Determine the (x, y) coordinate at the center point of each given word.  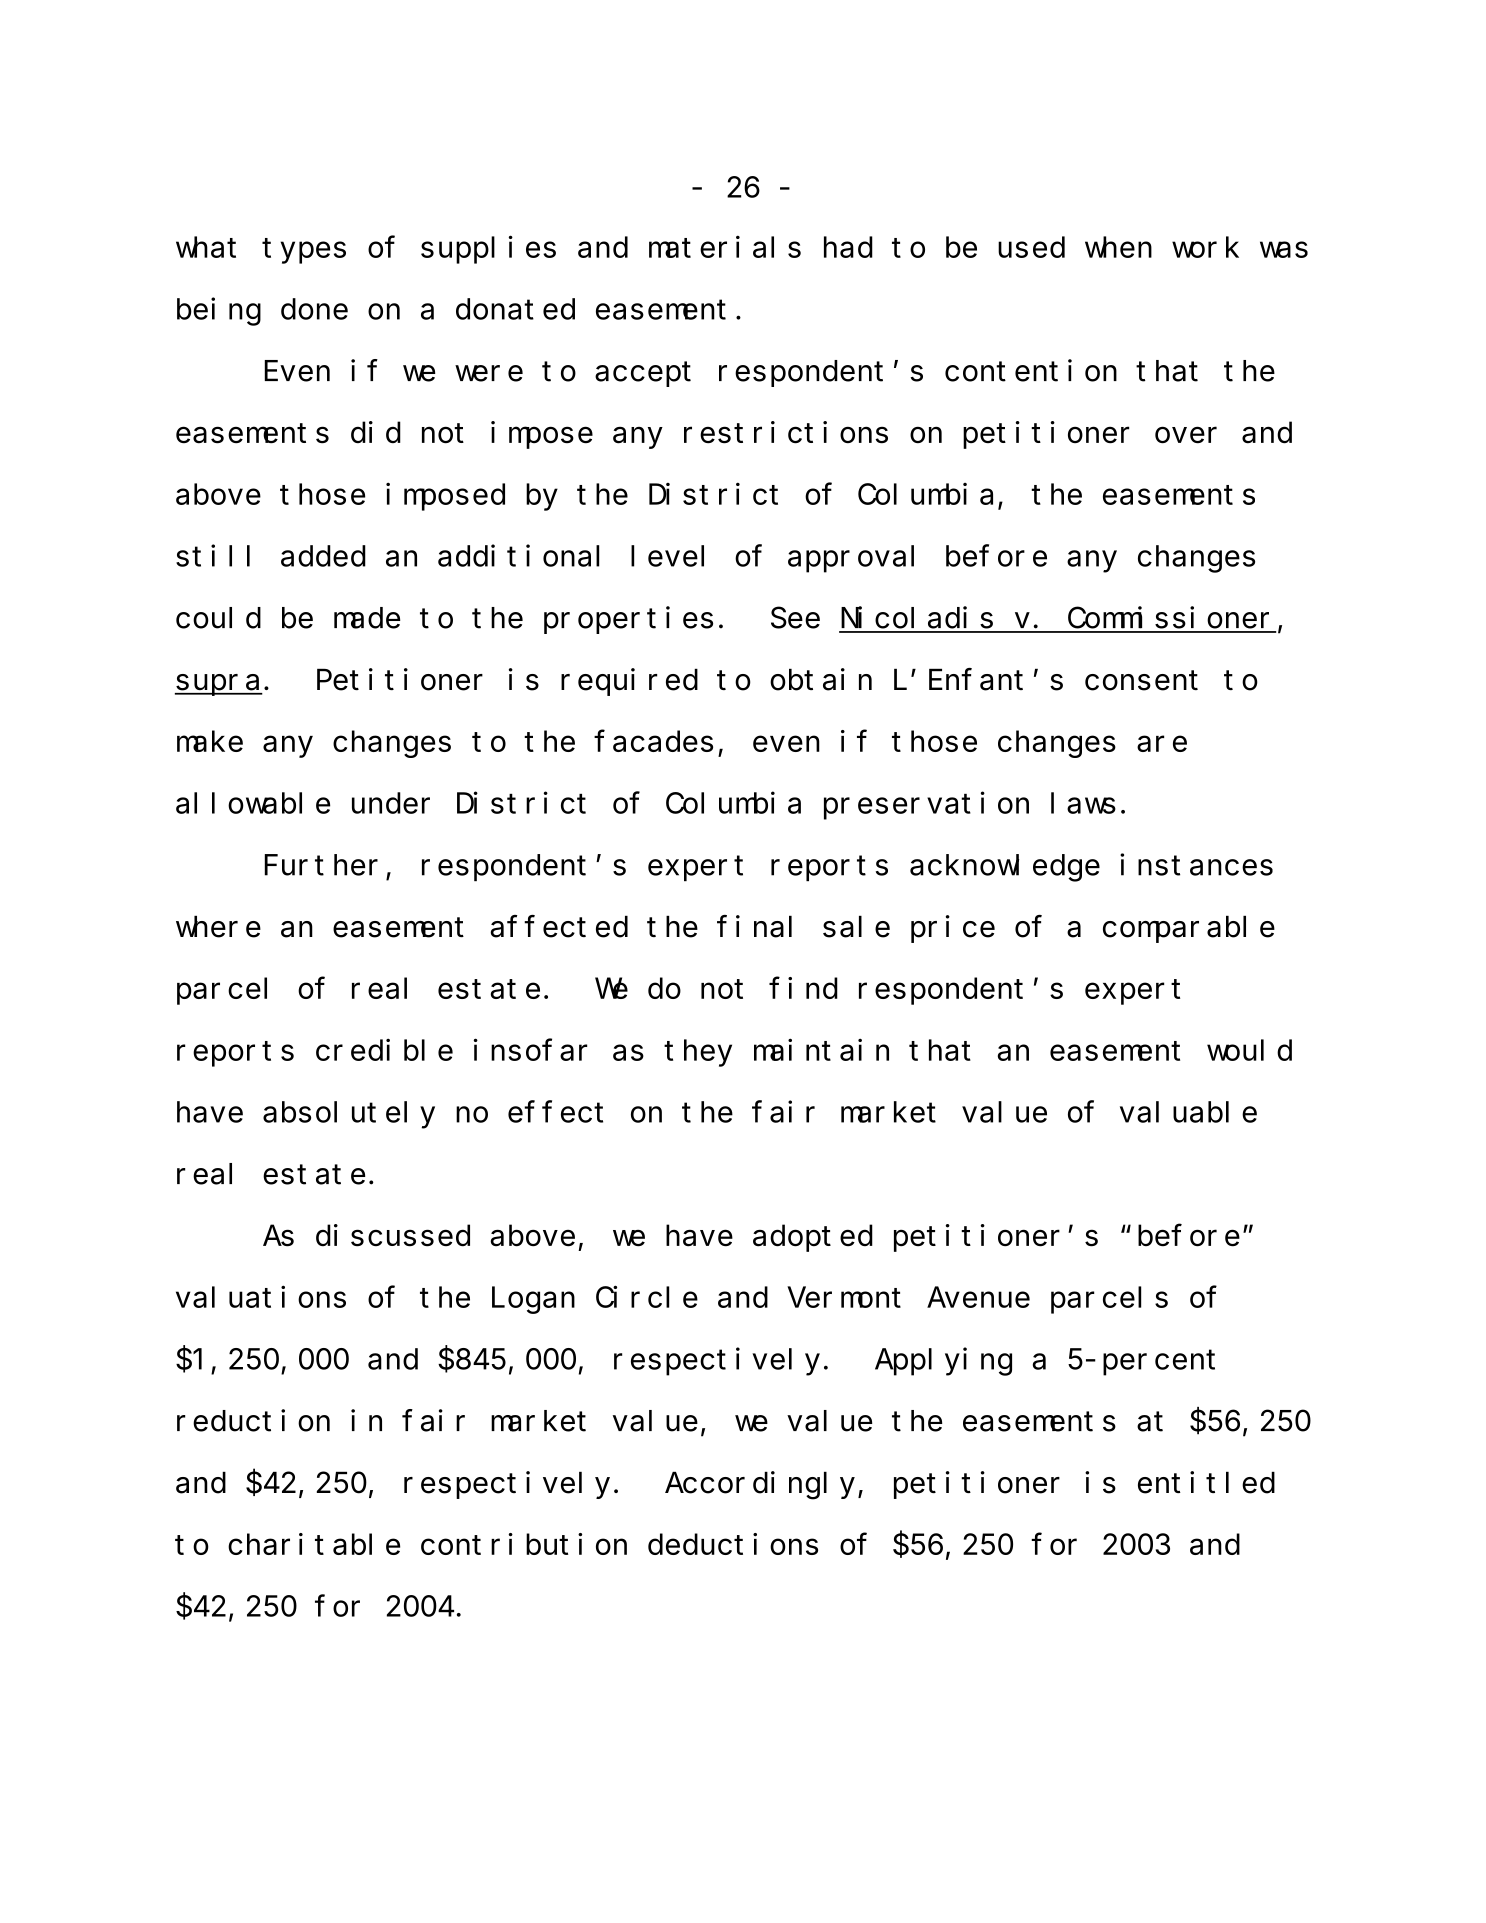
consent (1141, 681)
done (314, 309)
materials (725, 247)
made (367, 618)
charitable (314, 1544)
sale (856, 927)
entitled (1206, 1482)
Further (321, 865)
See (795, 619)
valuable (1188, 1112)
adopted (813, 1238)
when (1118, 247)
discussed (393, 1235)
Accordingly (762, 1485)
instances (1196, 865)
